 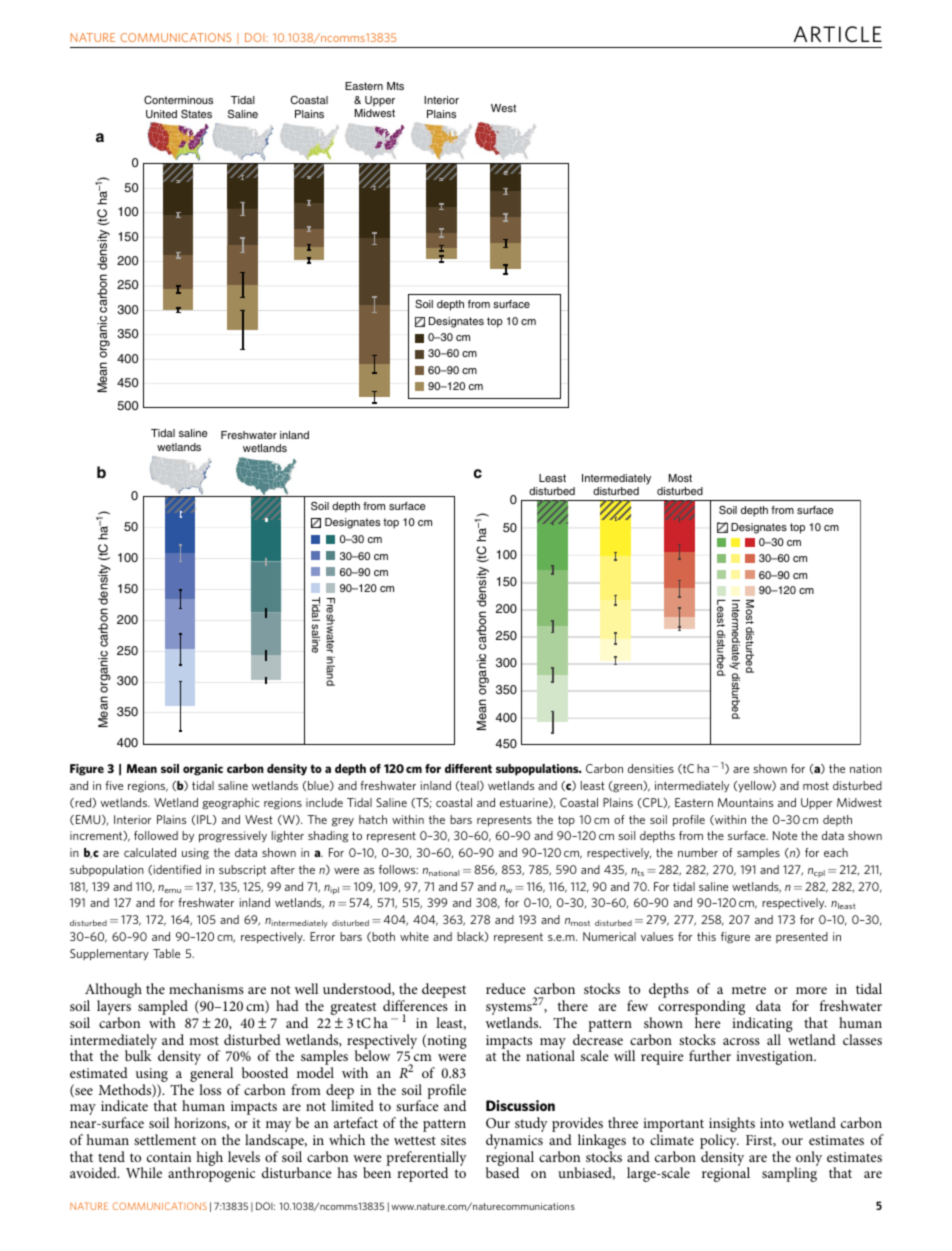 What do you see at coordinates (395, 86) in the page?
I see `Mts` at bounding box center [395, 86].
